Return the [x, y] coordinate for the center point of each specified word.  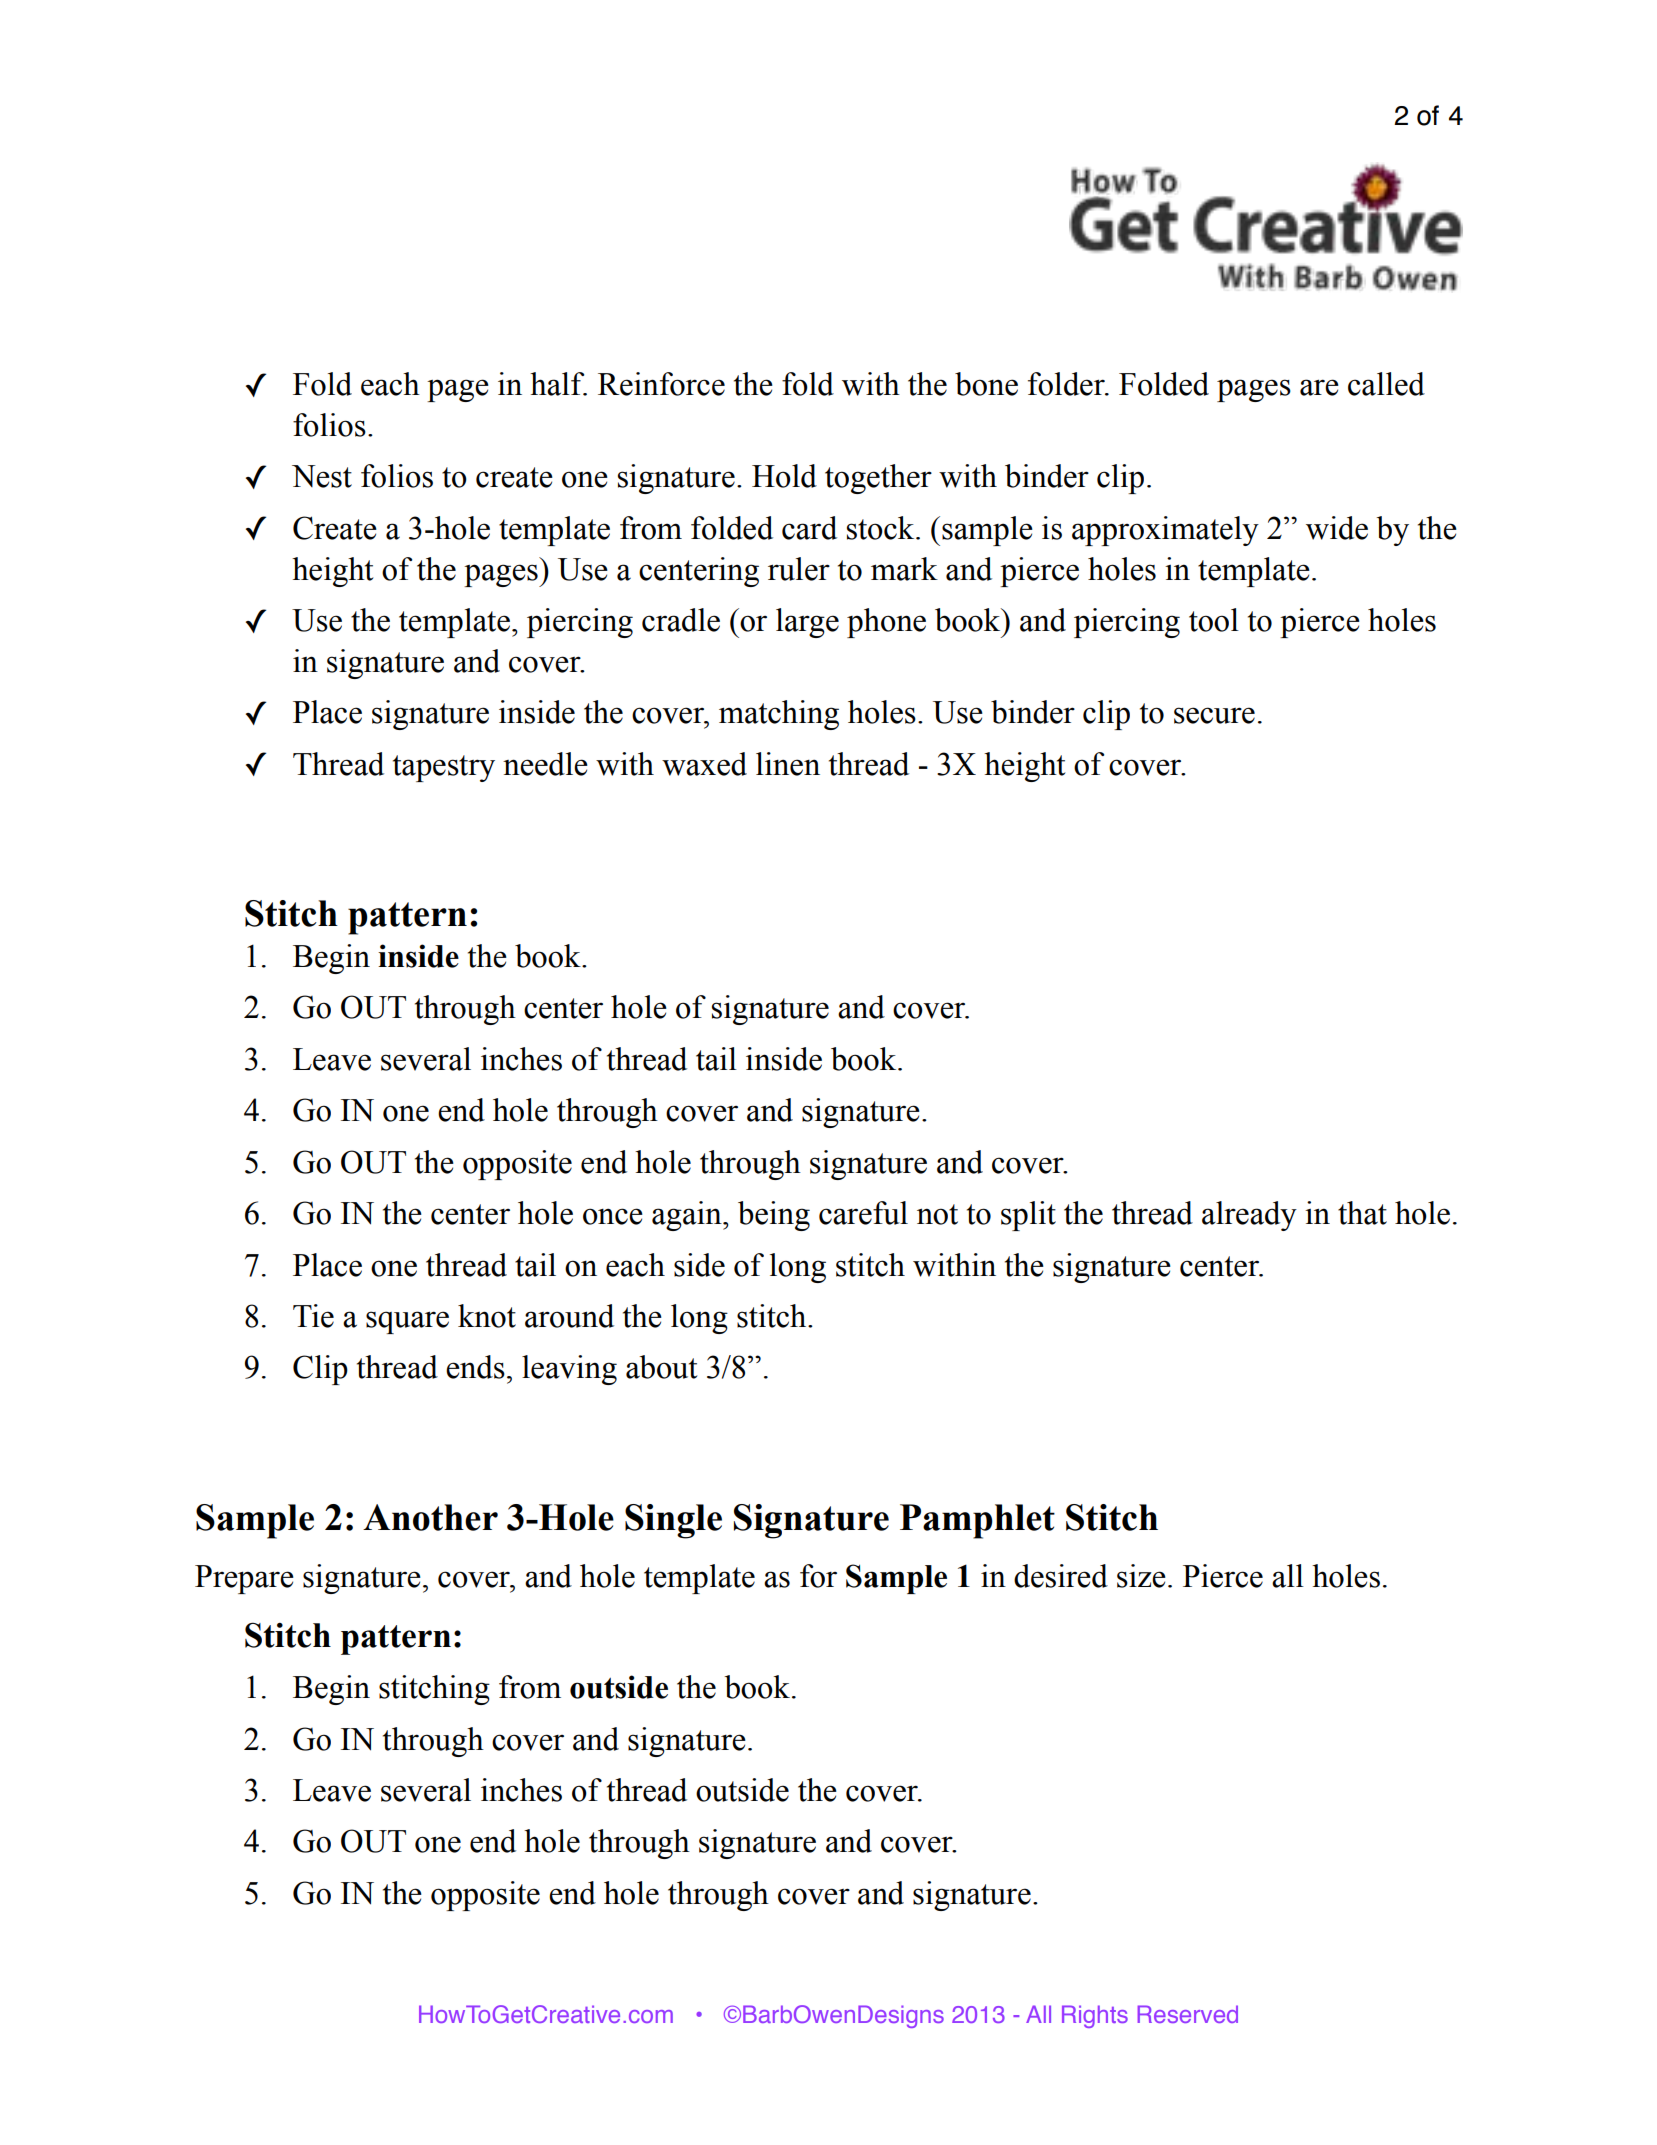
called [1386, 384]
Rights [1095, 2016]
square [407, 1322]
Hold [784, 476]
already [1249, 1216]
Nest [322, 476]
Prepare [244, 1579]
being [774, 1216]
